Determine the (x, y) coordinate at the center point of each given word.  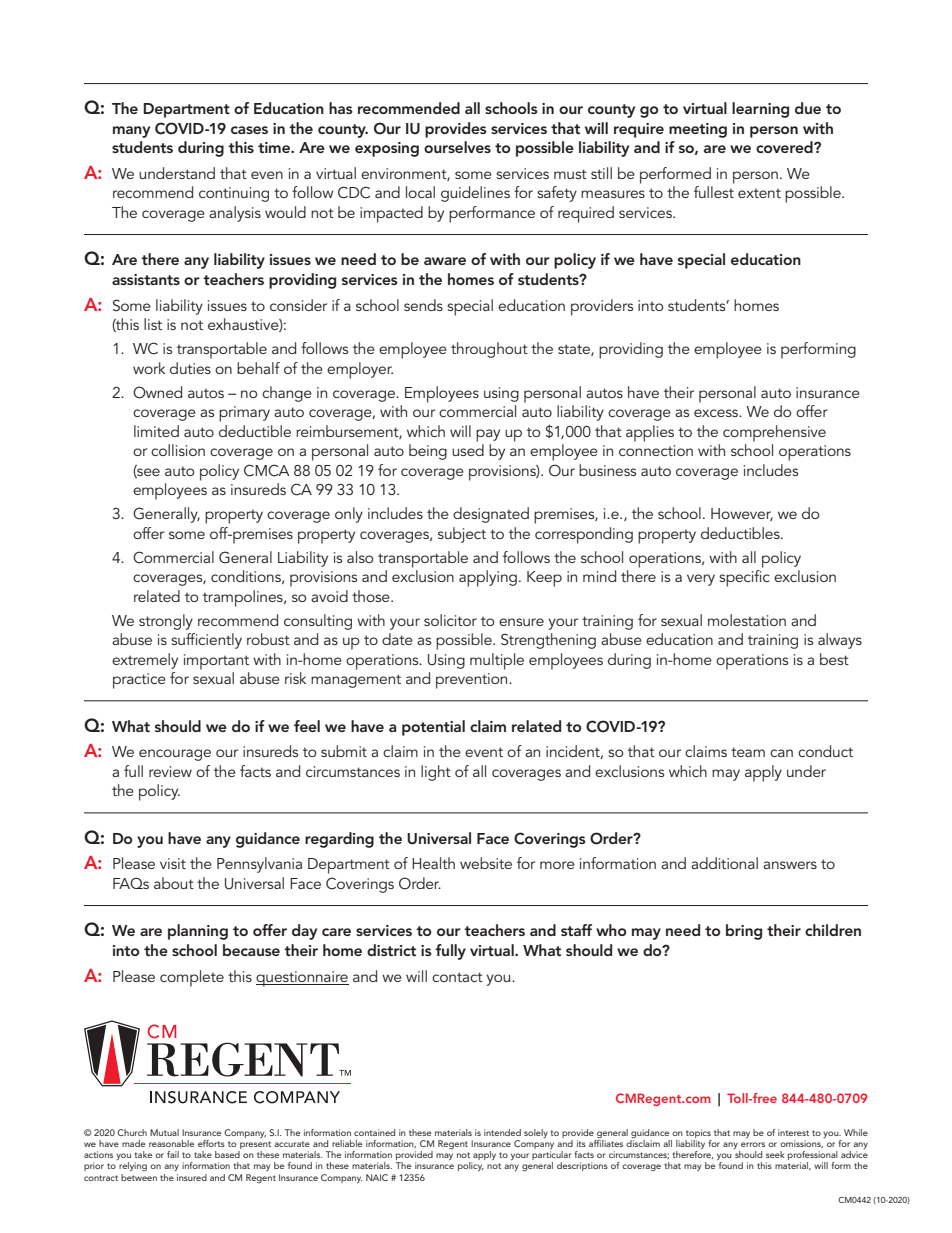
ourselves (457, 147)
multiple (497, 661)
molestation (747, 620)
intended (502, 1132)
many (131, 132)
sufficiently (206, 641)
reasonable (171, 1143)
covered (785, 147)
